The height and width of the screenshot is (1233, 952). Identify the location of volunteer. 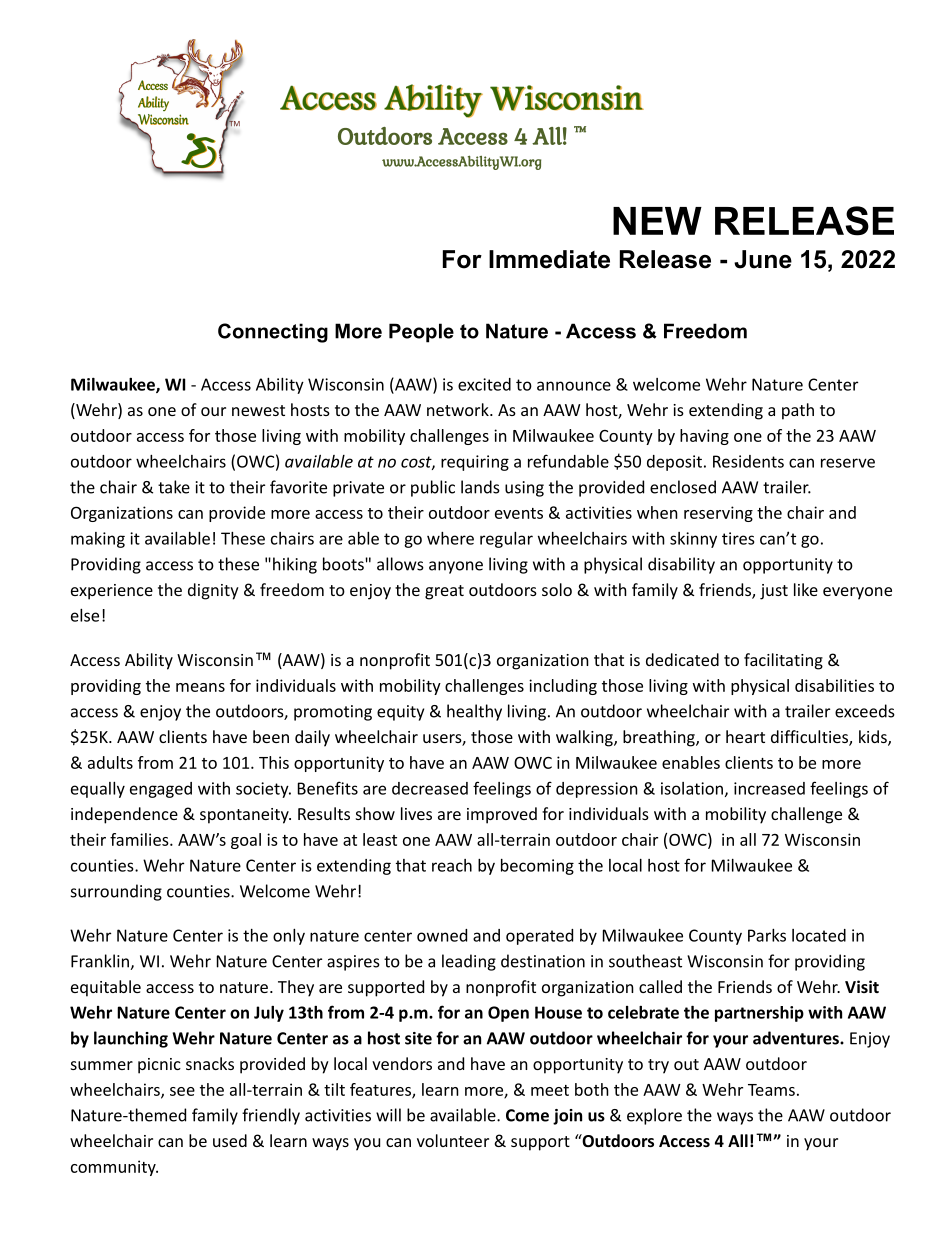
(453, 1140).
